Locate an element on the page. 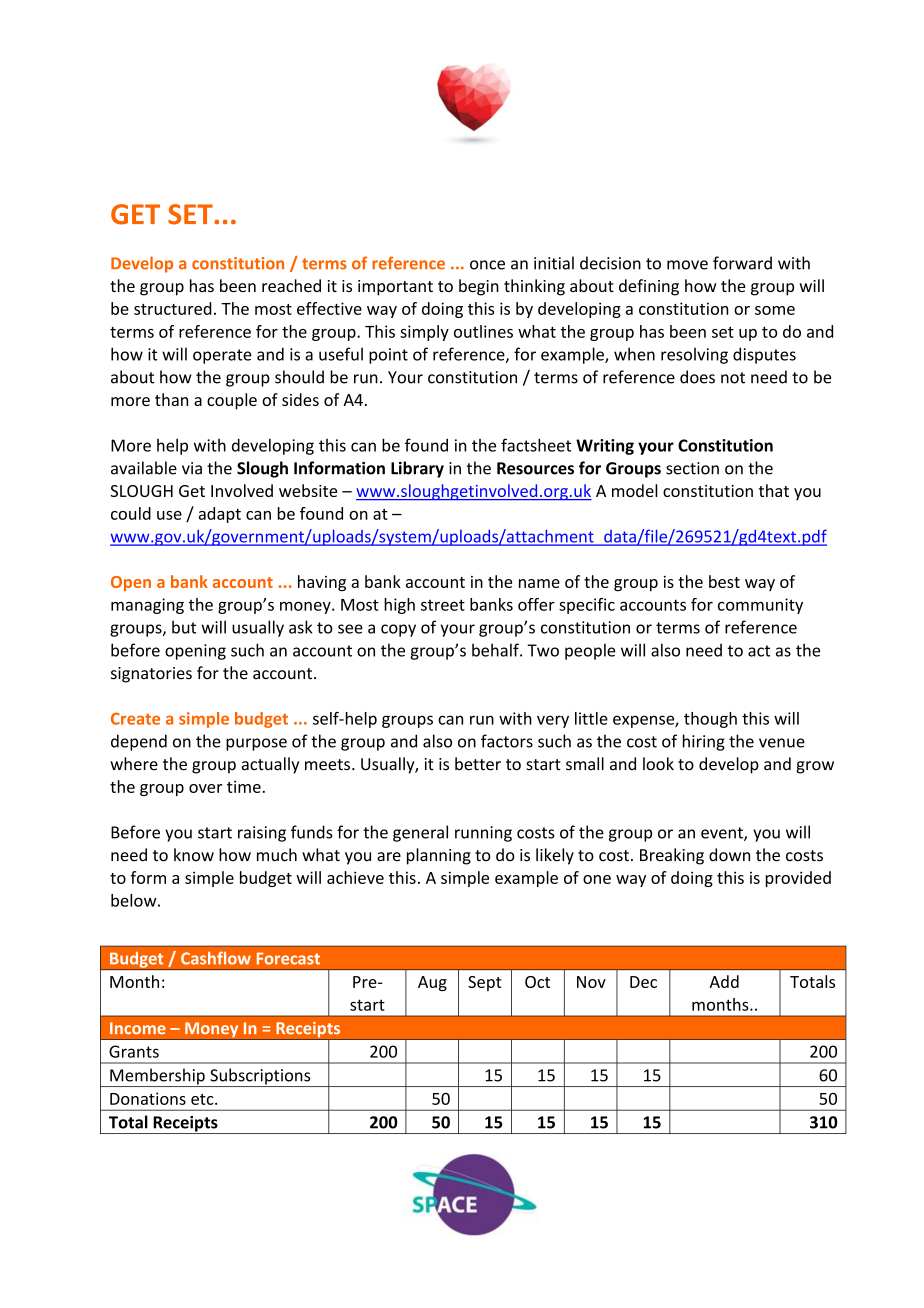 Image resolution: width=924 pixels, height=1308 pixels. etc is located at coordinates (203, 1099).
